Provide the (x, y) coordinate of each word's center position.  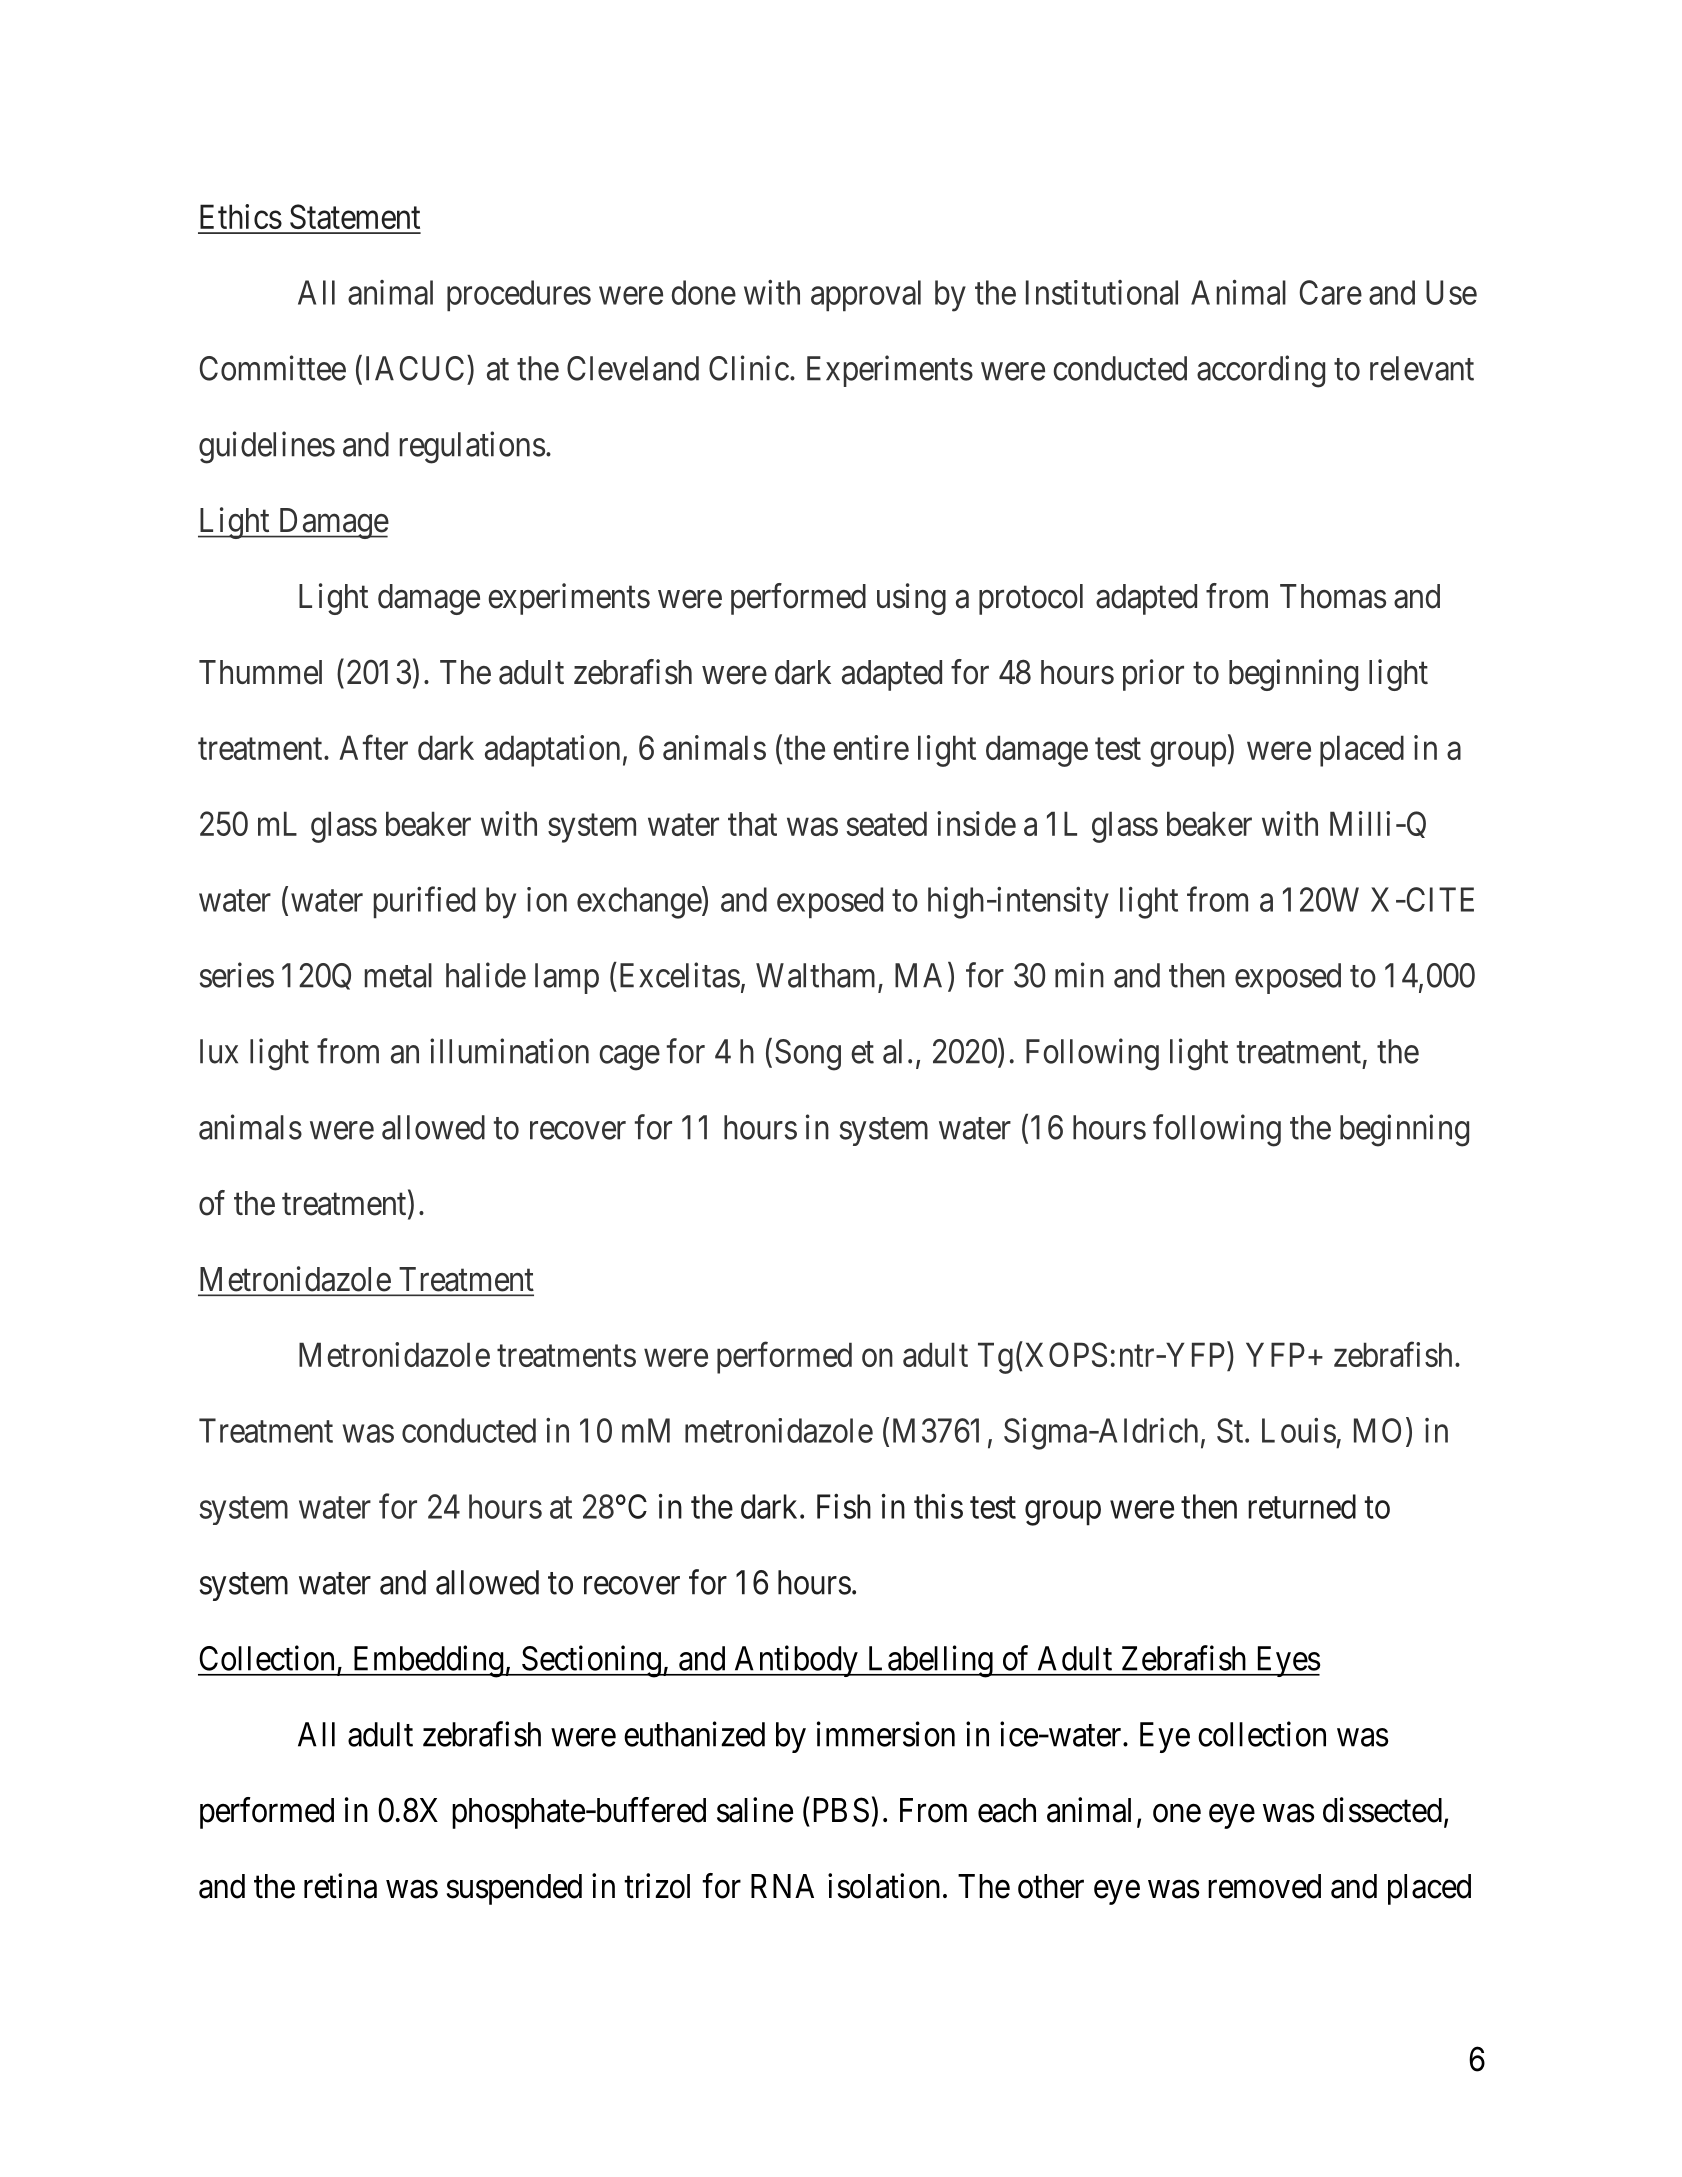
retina (340, 1886)
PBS (841, 1810)
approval (866, 295)
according (1261, 371)
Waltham (815, 975)
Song (808, 1055)
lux (219, 1051)
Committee (273, 368)
